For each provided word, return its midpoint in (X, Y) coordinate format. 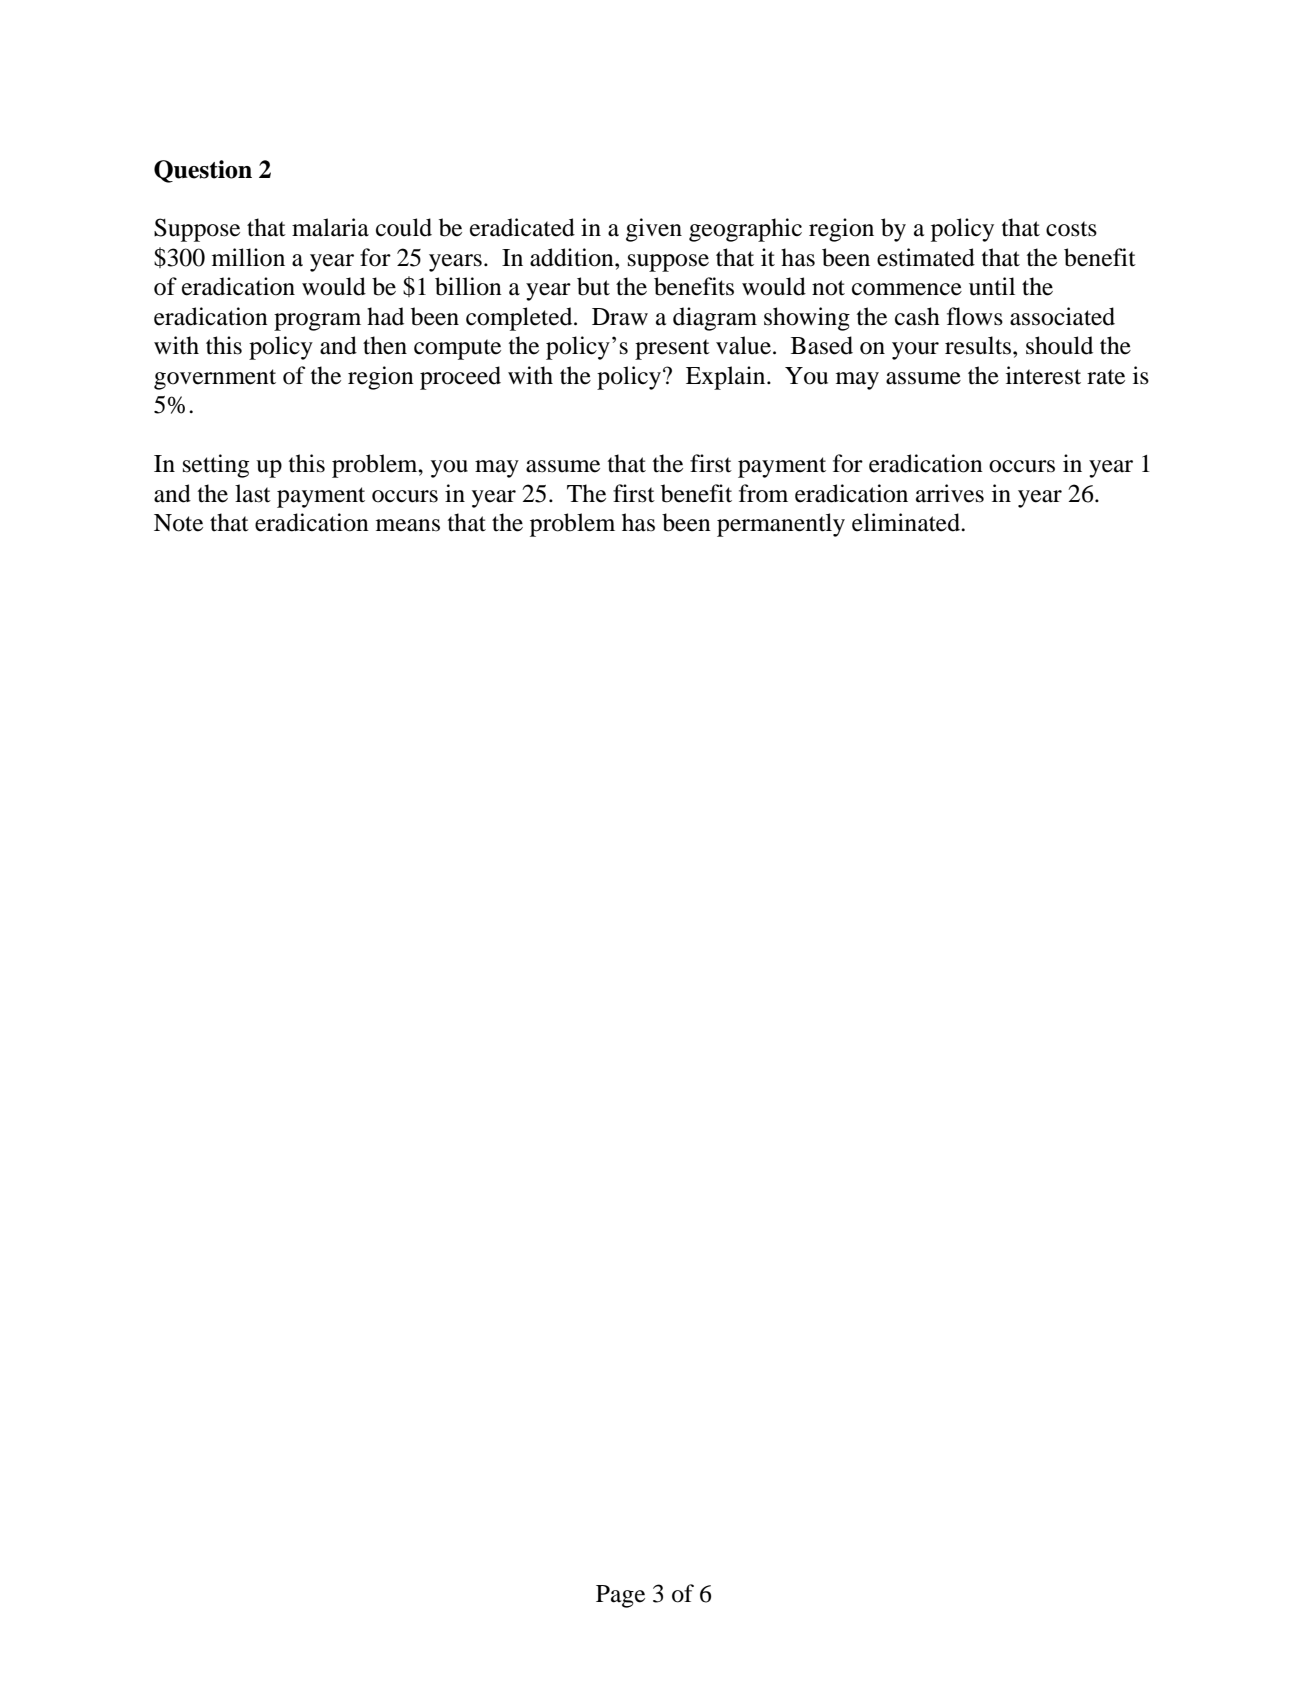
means (408, 525)
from (763, 493)
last (253, 493)
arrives (950, 493)
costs (1071, 229)
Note (178, 523)
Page (620, 1596)
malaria (330, 227)
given (654, 230)
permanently (781, 525)
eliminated (907, 522)
